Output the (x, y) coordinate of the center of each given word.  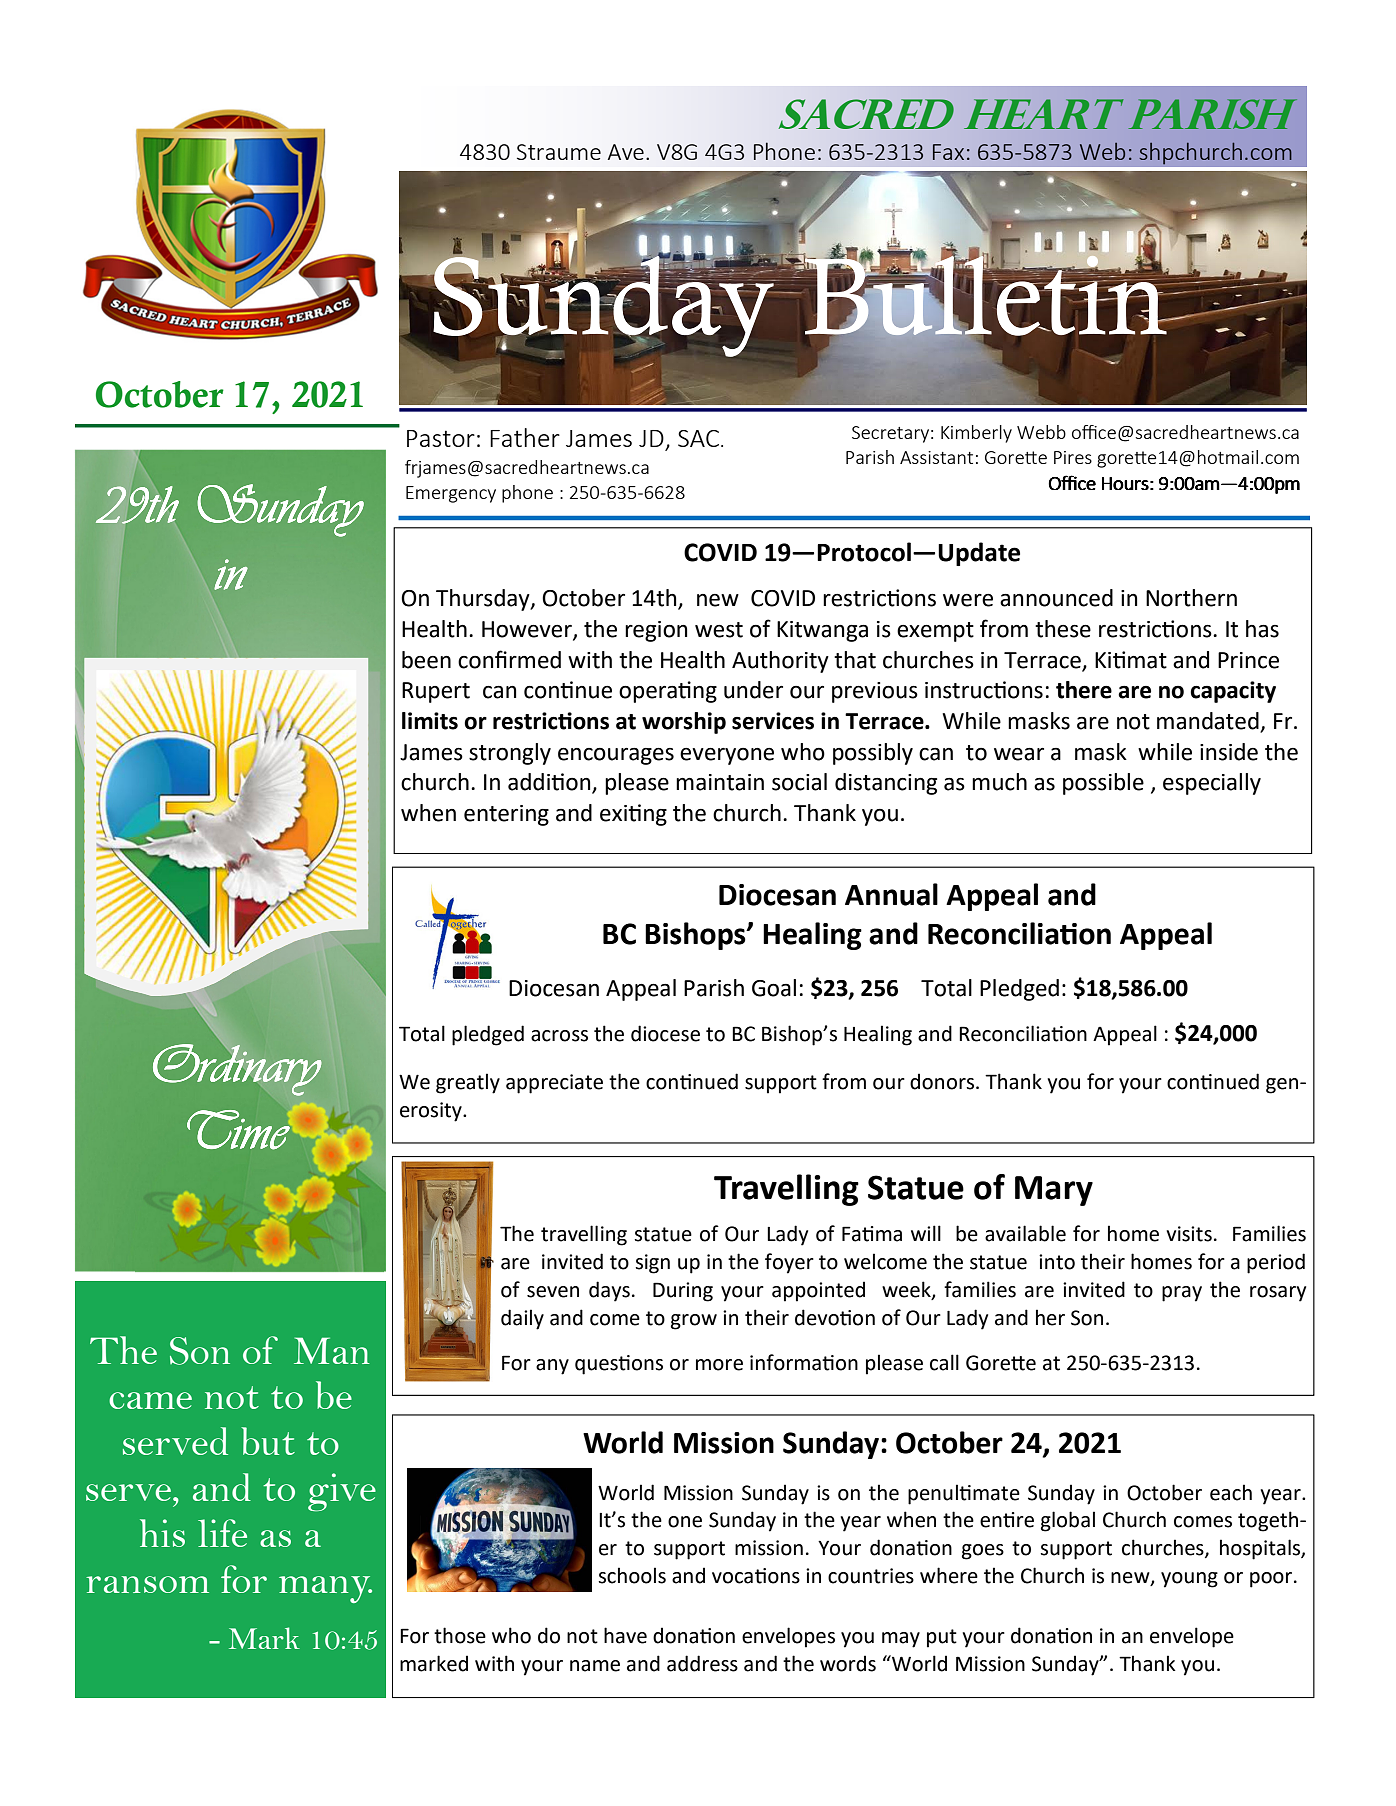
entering (506, 815)
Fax (948, 152)
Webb (1041, 432)
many (325, 1589)
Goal (774, 988)
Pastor (441, 438)
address (702, 1663)
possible (1103, 784)
